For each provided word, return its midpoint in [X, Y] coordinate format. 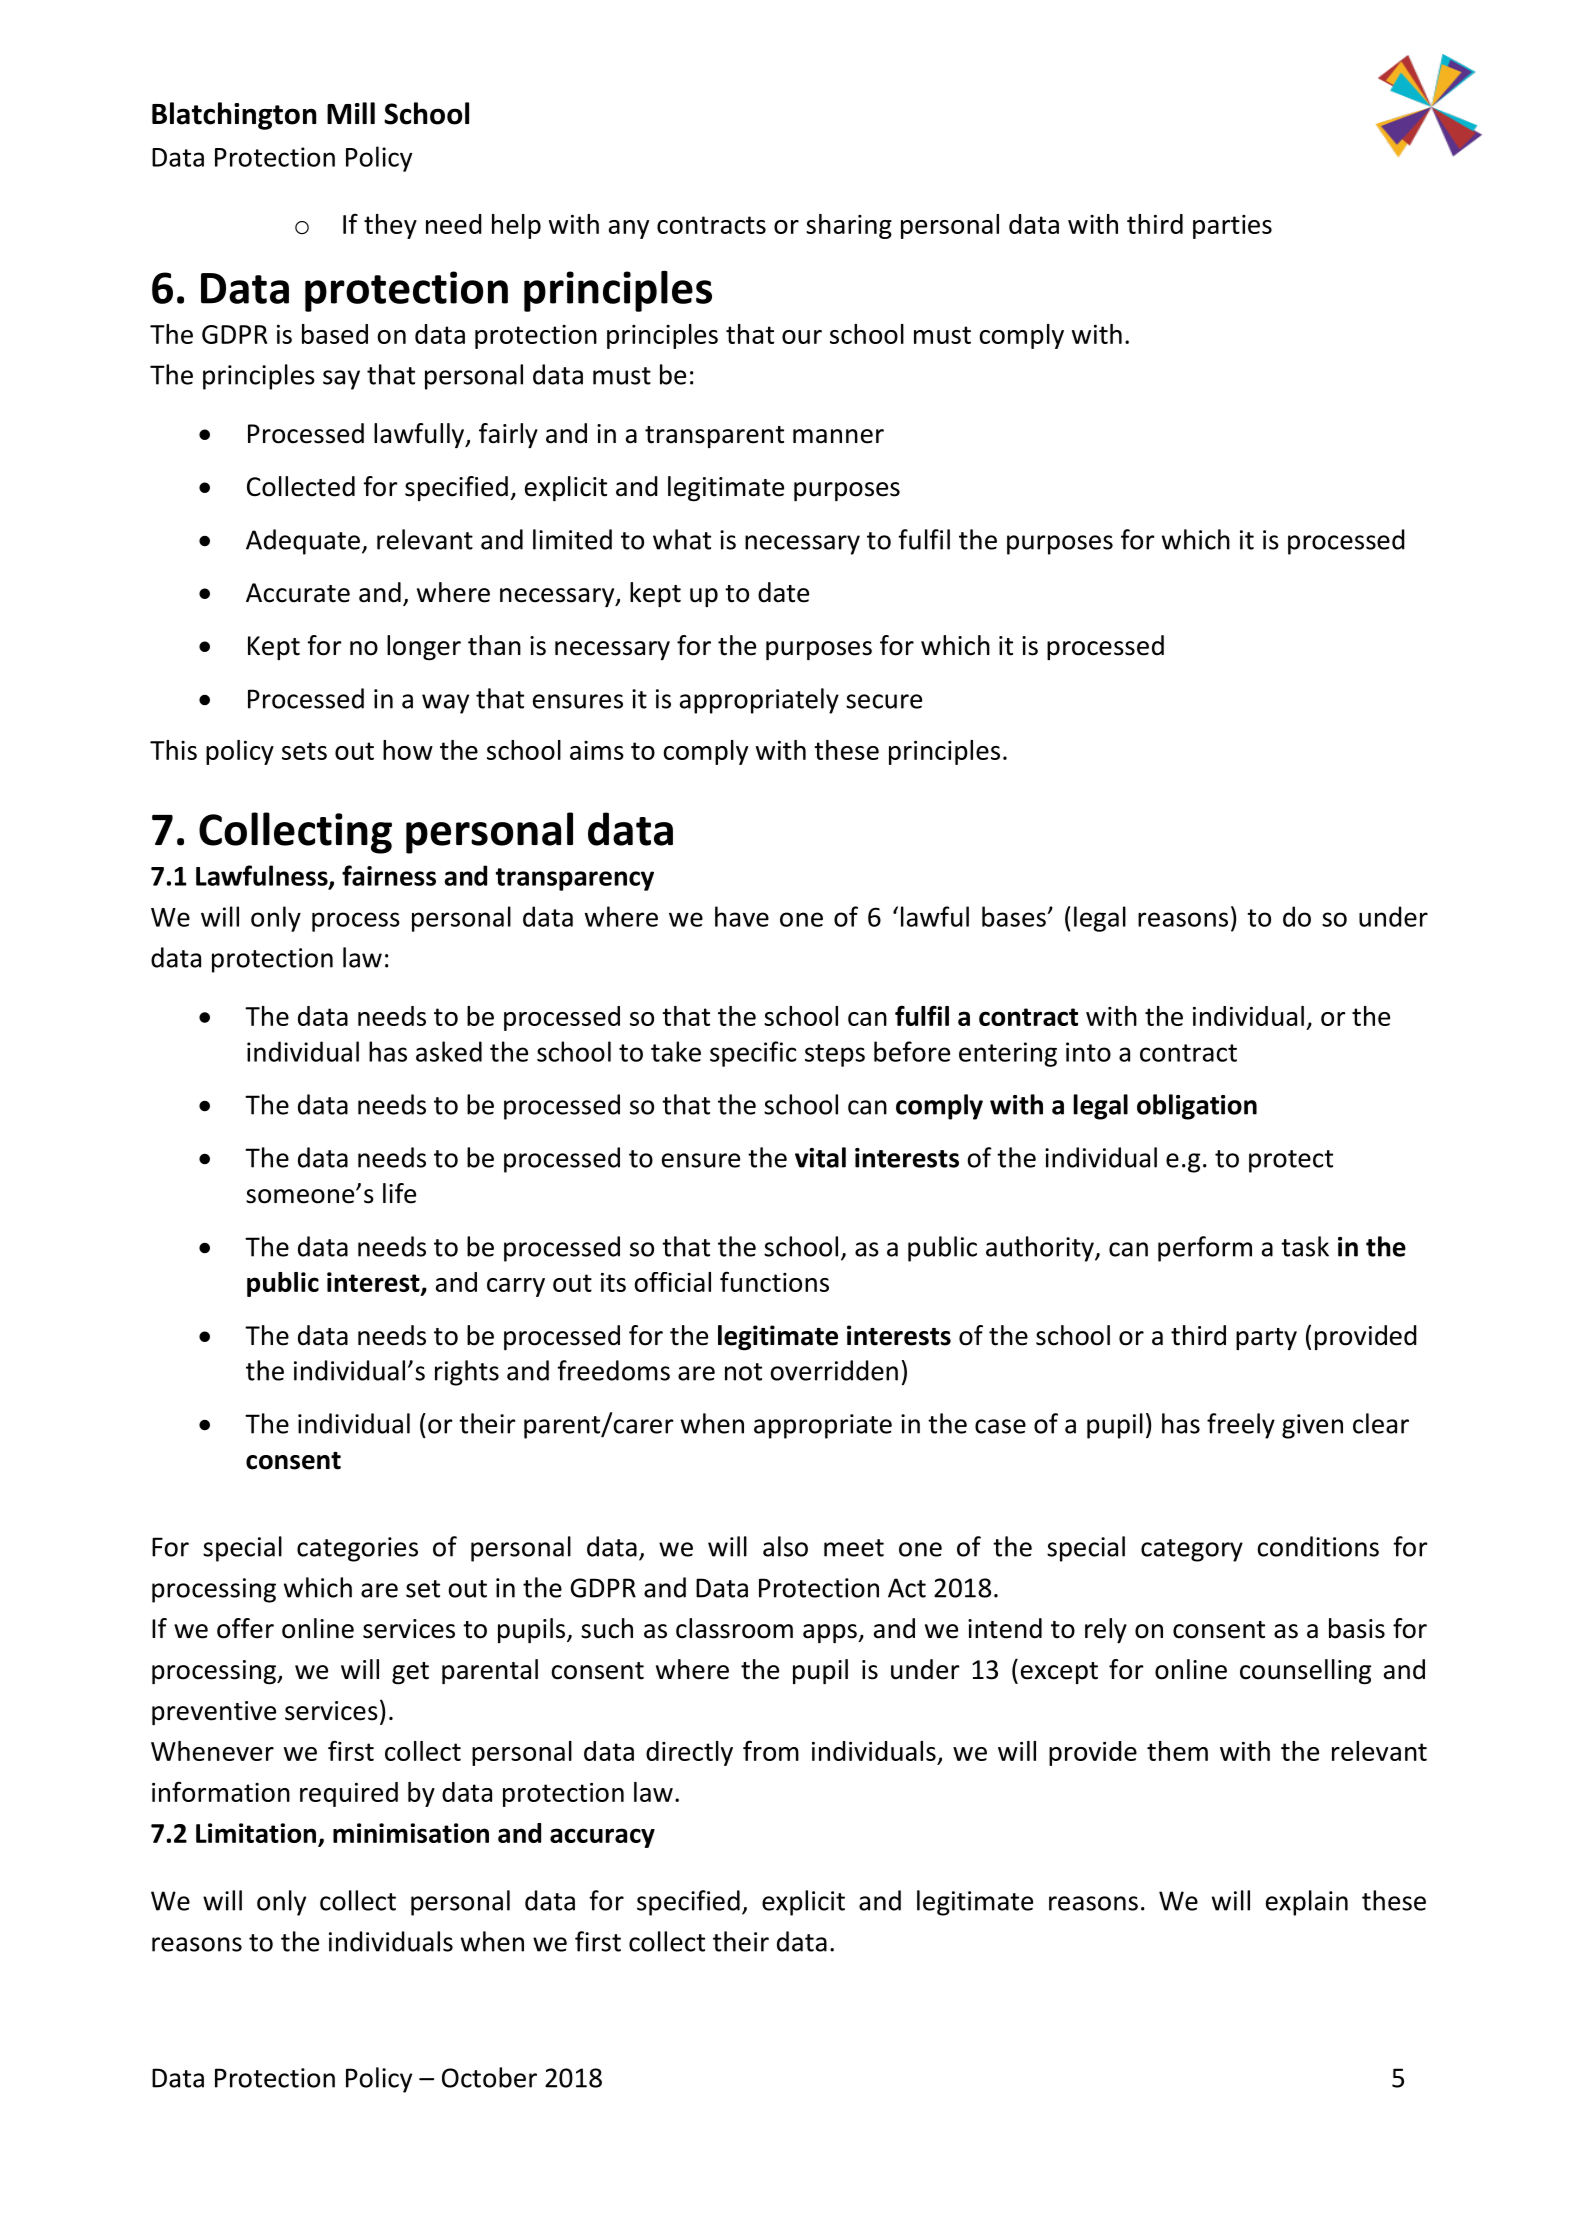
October [489, 2077]
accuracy [602, 1838]
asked [449, 1051]
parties [1232, 227]
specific [753, 1054]
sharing [849, 226]
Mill [351, 113]
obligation [1197, 1107]
